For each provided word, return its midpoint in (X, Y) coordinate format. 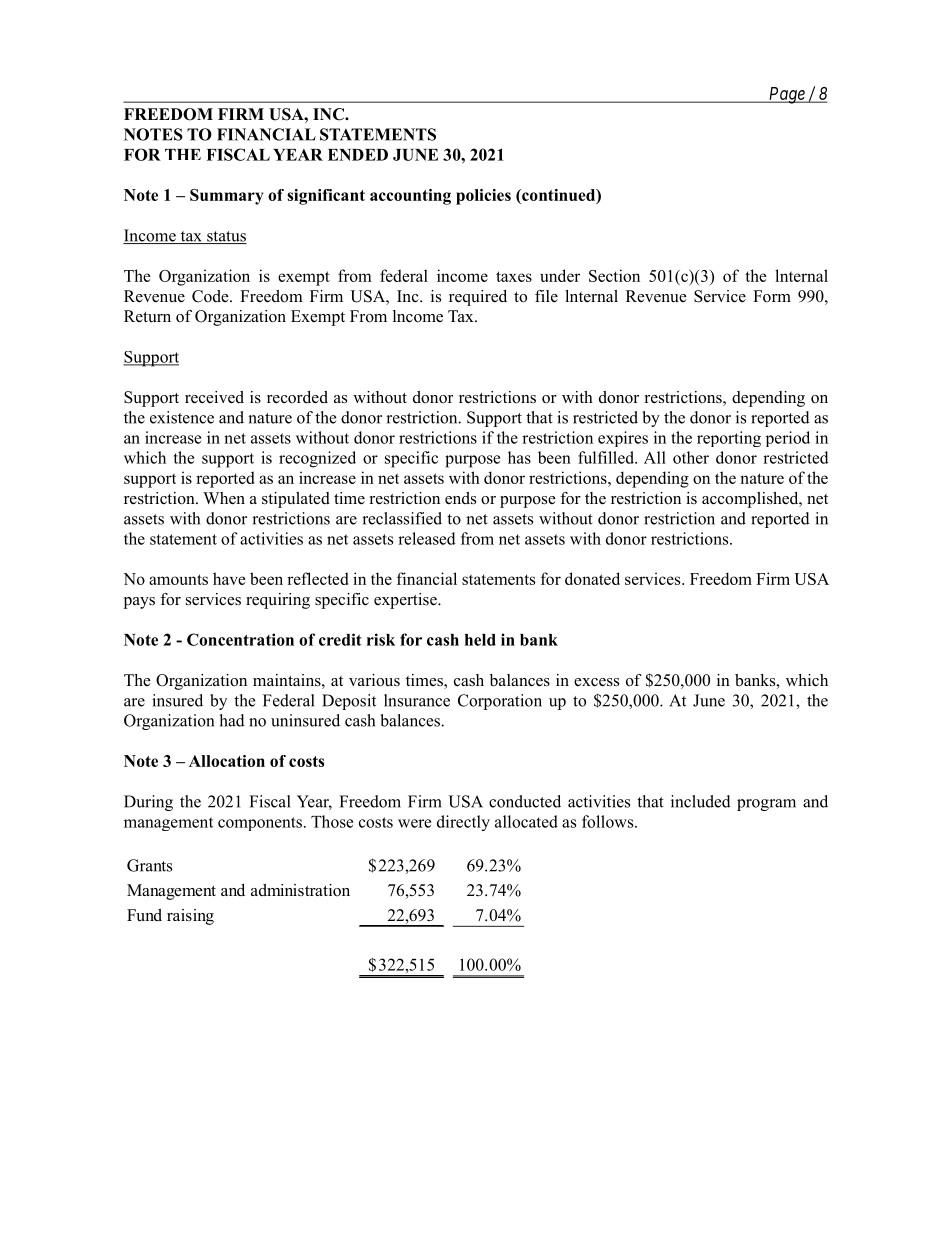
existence (182, 417)
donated (592, 578)
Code (211, 296)
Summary (226, 197)
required (478, 298)
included (701, 801)
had (232, 720)
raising (190, 917)
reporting (729, 439)
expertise (406, 601)
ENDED (358, 155)
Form (772, 296)
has (519, 457)
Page (786, 95)
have (229, 578)
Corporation (500, 702)
